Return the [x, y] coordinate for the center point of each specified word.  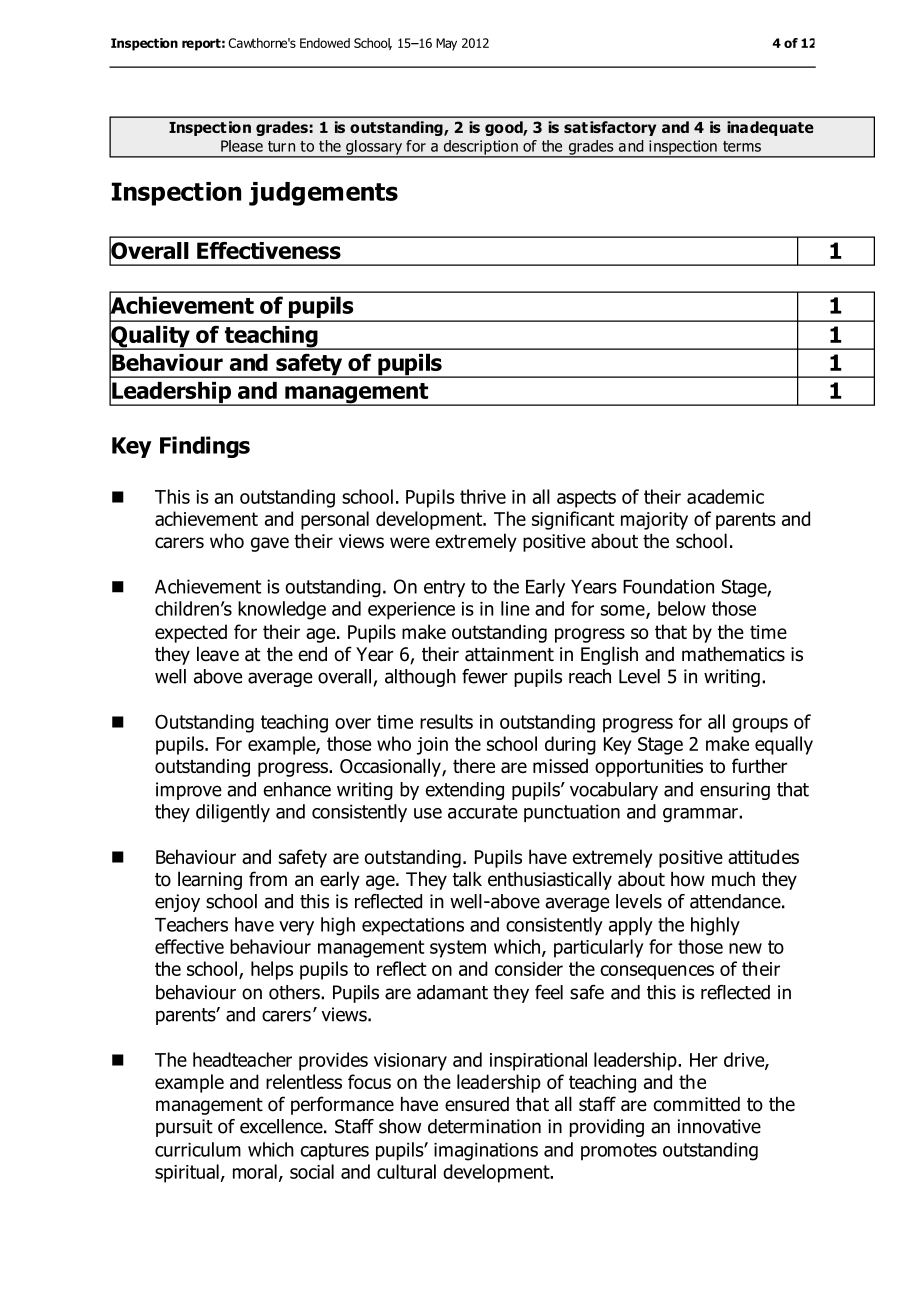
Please [242, 146]
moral [255, 1171]
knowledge [282, 610]
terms [742, 146]
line [515, 608]
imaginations [486, 1152]
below [682, 608]
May [446, 44]
